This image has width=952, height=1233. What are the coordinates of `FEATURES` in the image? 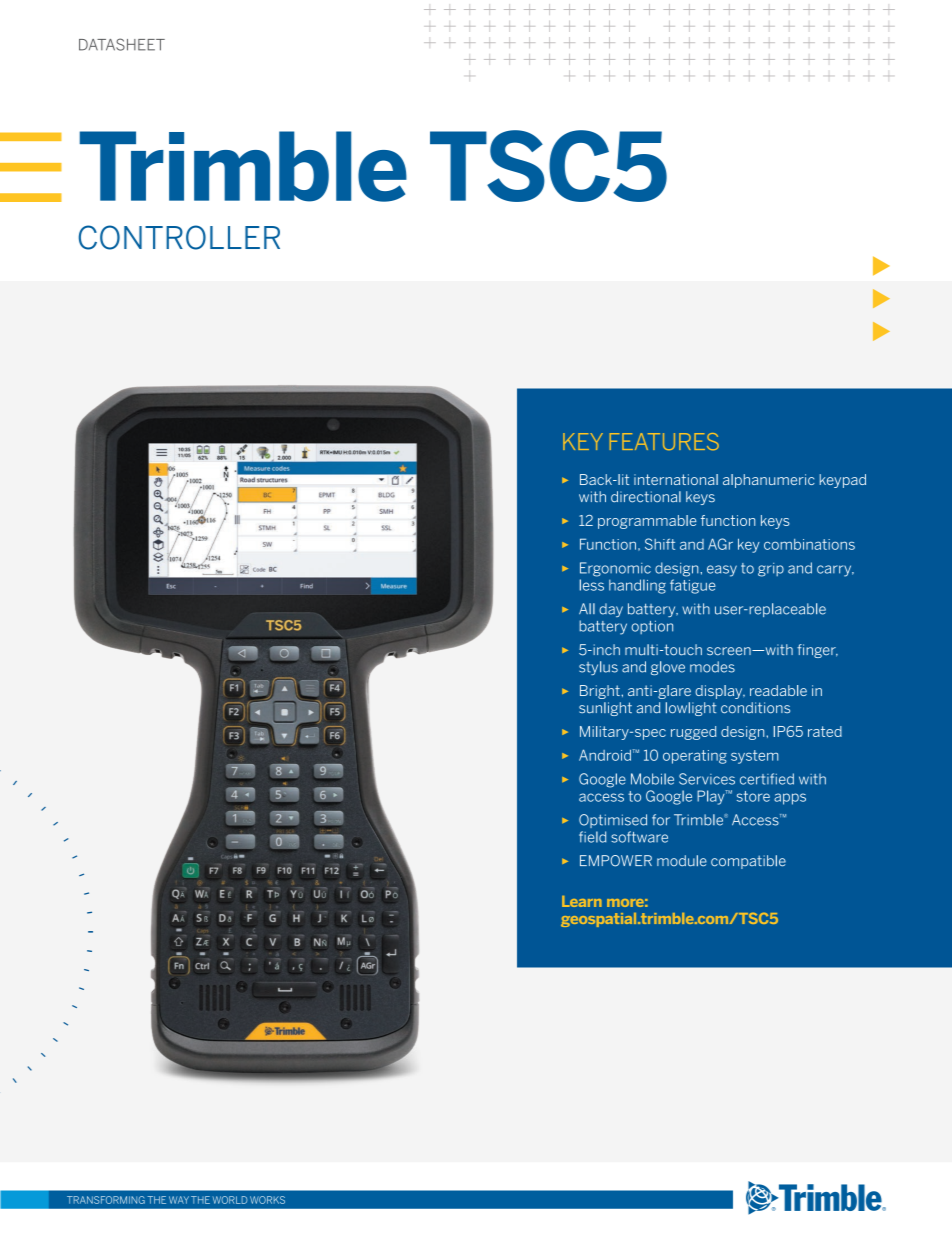 It's located at (664, 441).
